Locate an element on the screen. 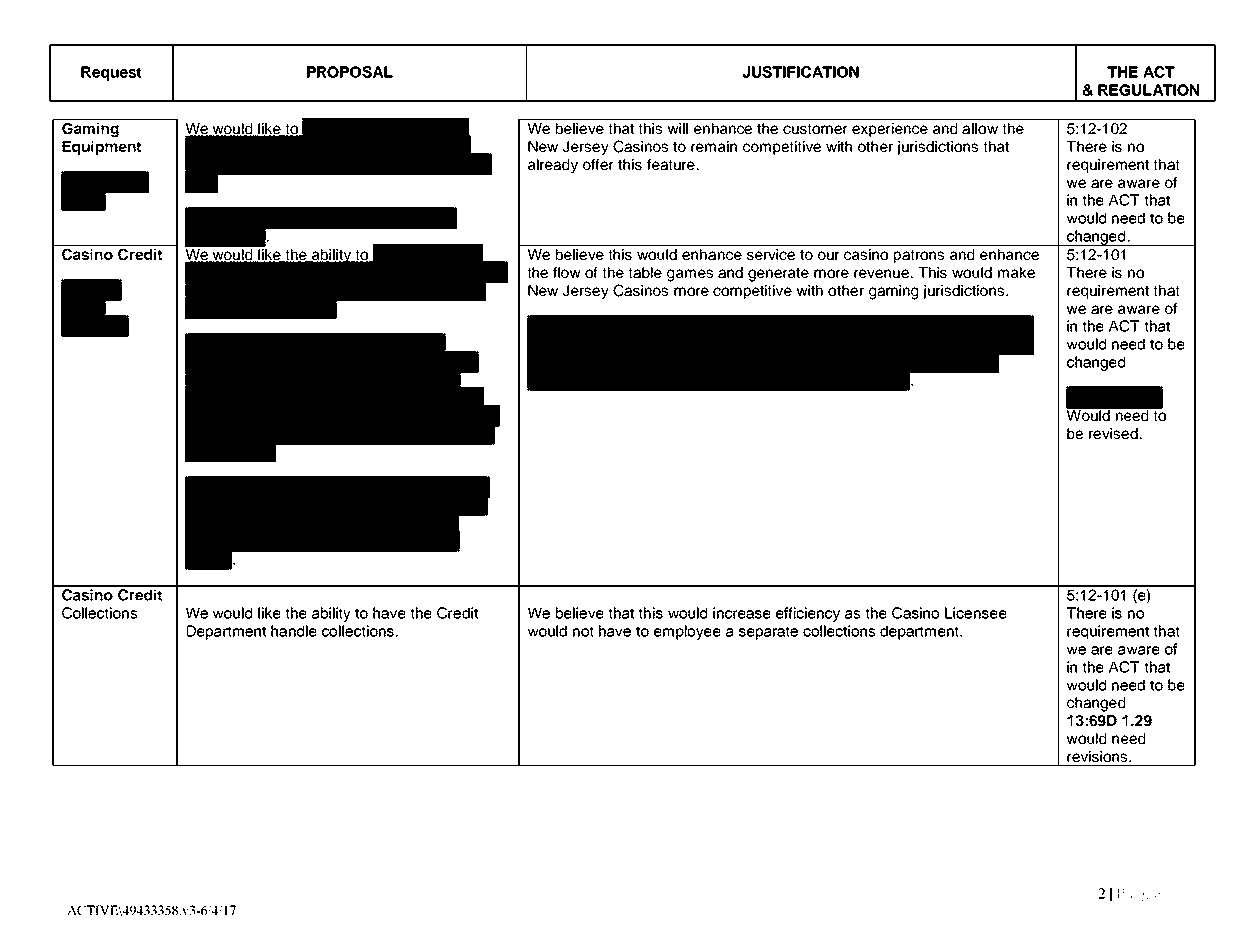  Licensee is located at coordinates (976, 613).
